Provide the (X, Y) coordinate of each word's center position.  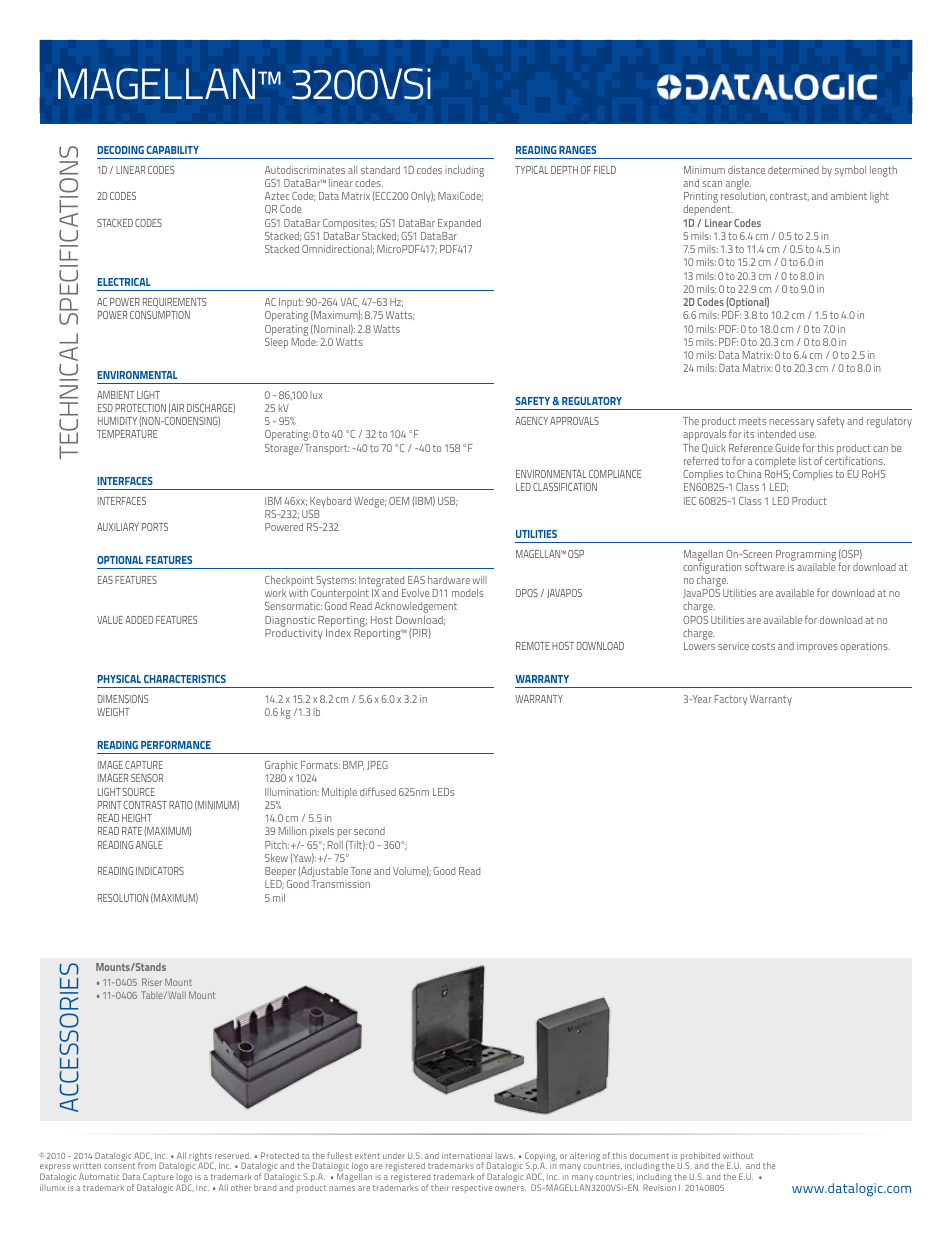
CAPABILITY (172, 150)
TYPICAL (532, 170)
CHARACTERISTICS (185, 679)
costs (763, 646)
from (147, 1165)
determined (793, 170)
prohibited (700, 1158)
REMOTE (533, 646)
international (467, 1155)
